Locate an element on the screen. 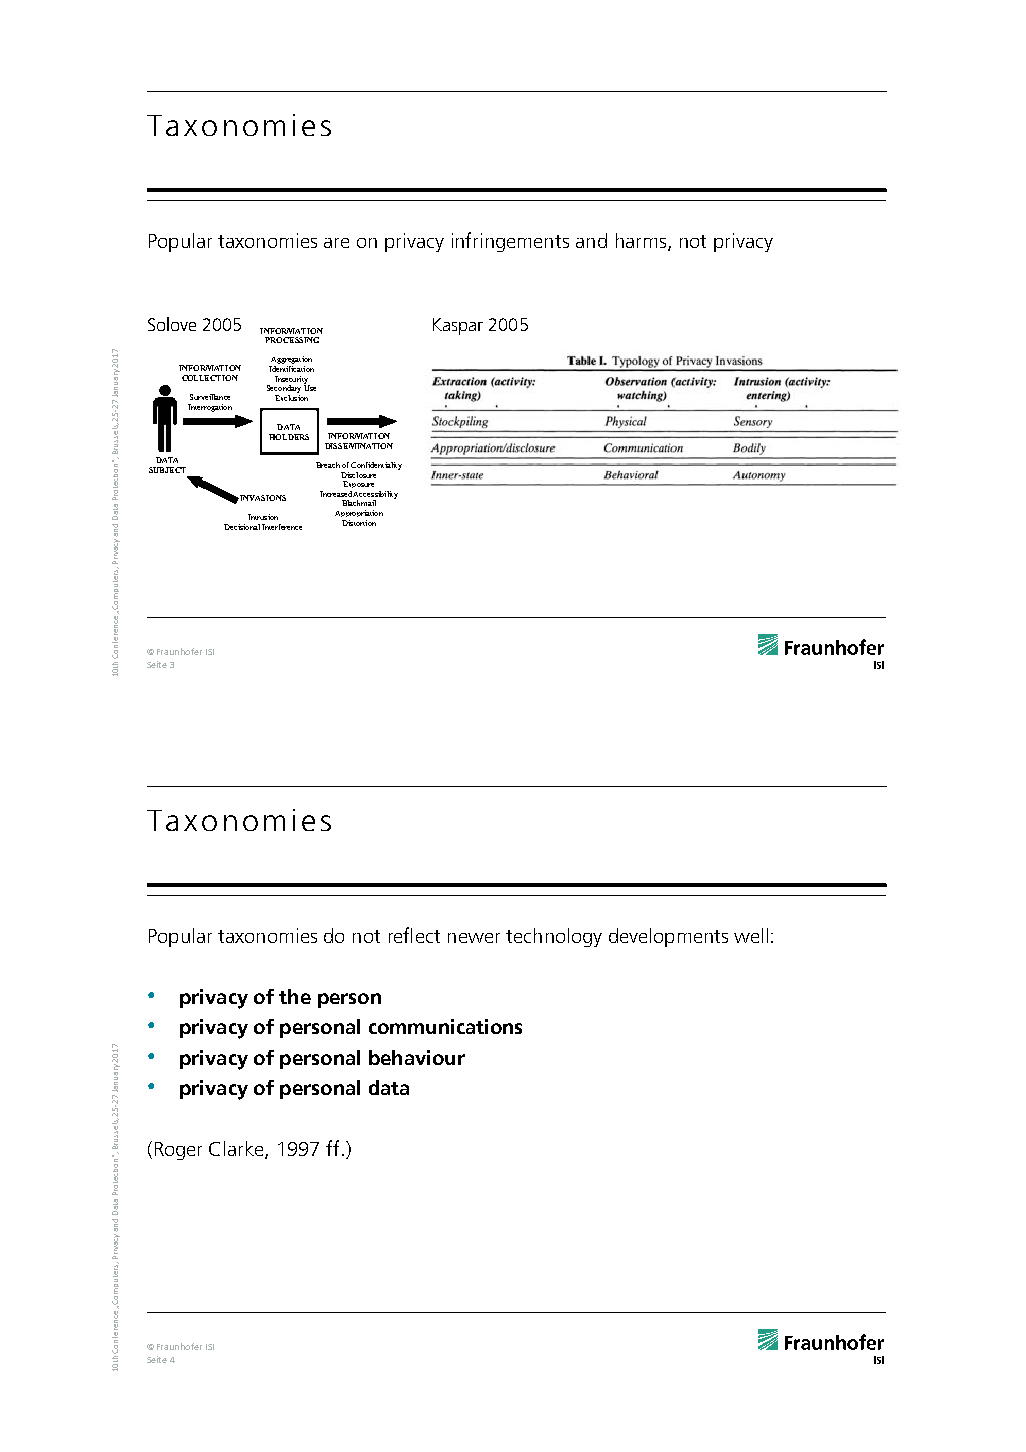 This screenshot has height=1452, width=1026. behaviour is located at coordinates (417, 1057).
